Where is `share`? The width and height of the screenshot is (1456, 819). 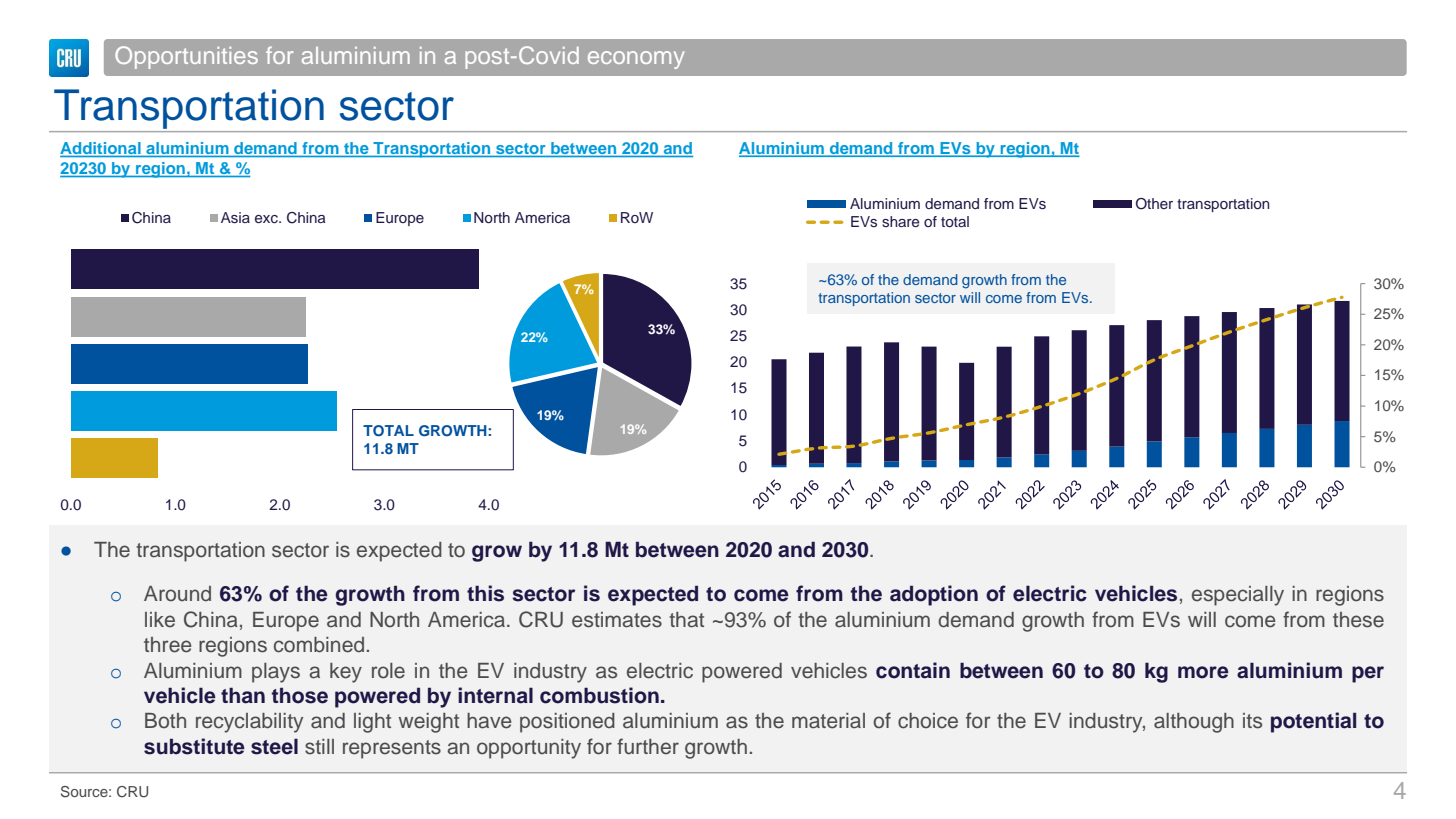 share is located at coordinates (900, 221).
